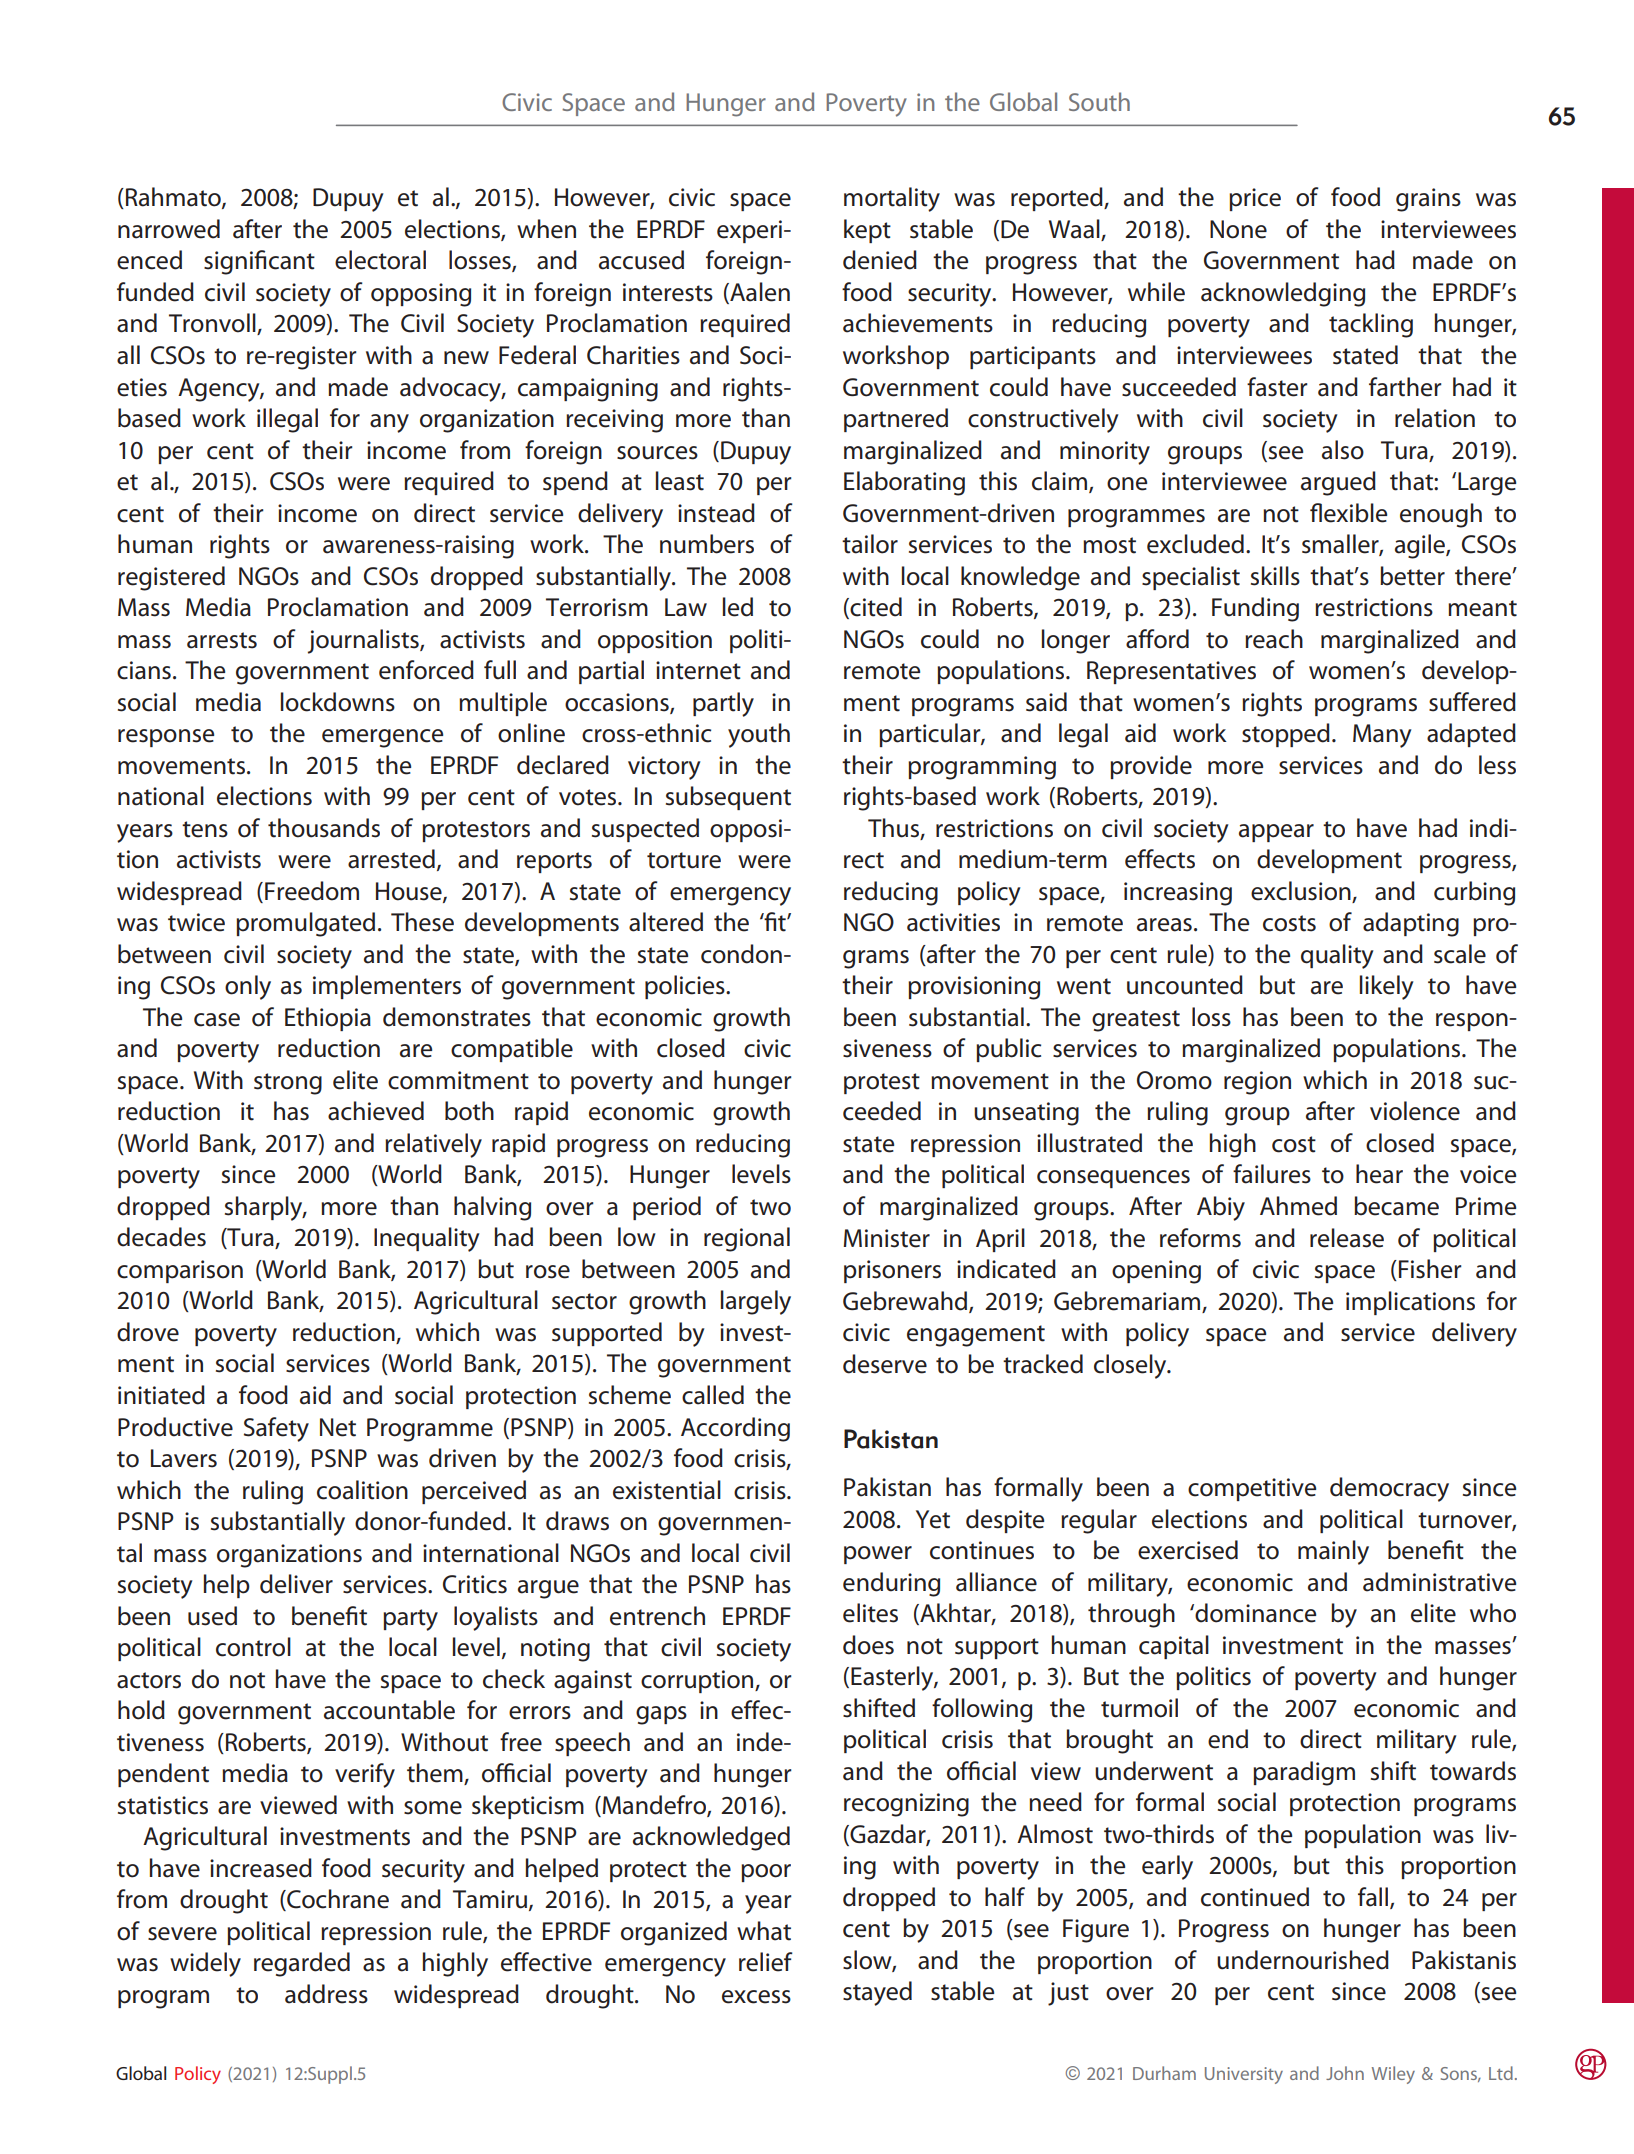 This screenshot has height=2154, width=1634. I want to click on address, so click(326, 1994).
